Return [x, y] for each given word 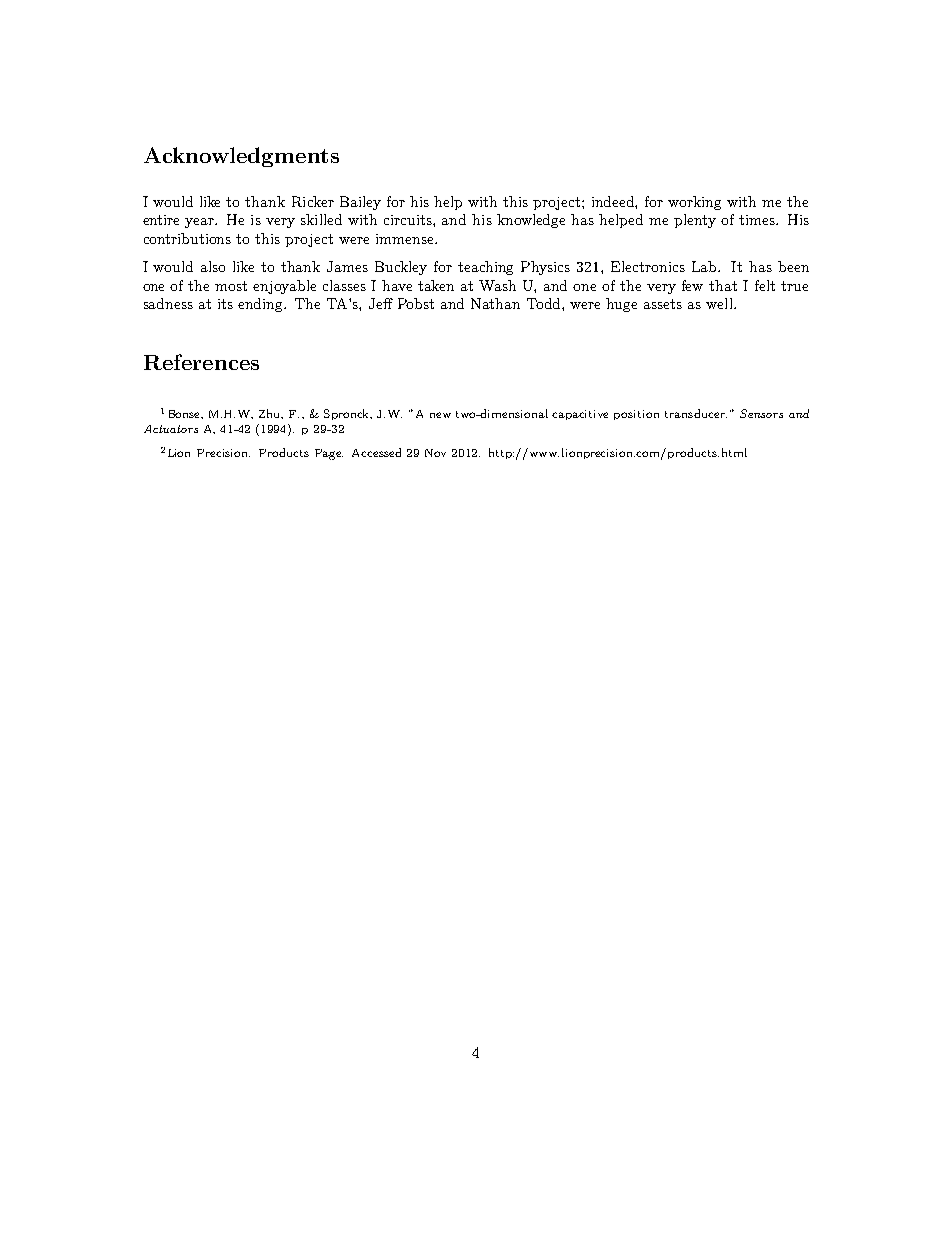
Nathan [495, 303]
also [213, 266]
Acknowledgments [241, 157]
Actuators [171, 429]
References [201, 362]
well [720, 303]
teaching [485, 268]
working [694, 203]
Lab [706, 266]
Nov [435, 453]
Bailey [360, 203]
